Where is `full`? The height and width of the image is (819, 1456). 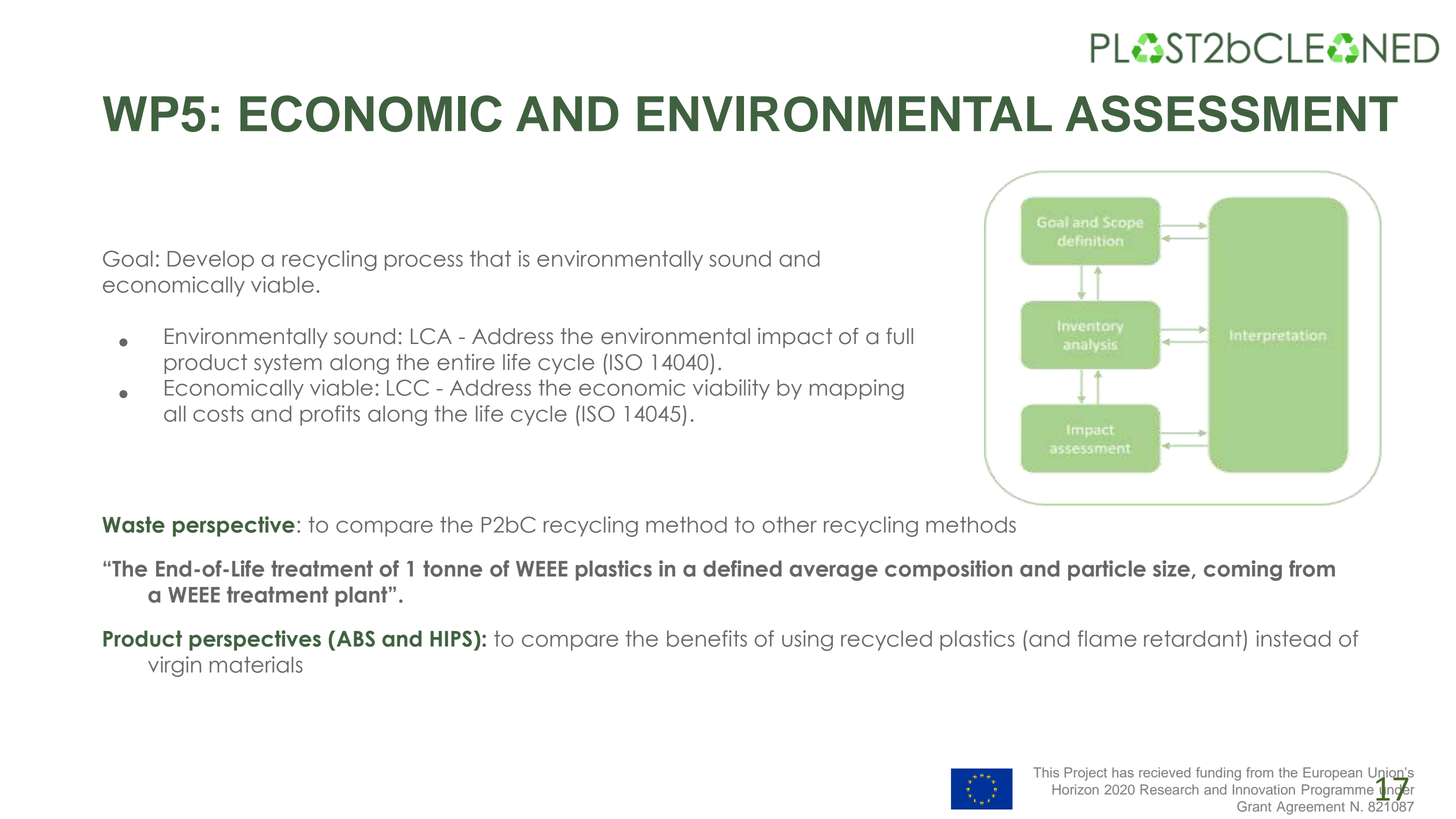
full is located at coordinates (899, 336).
